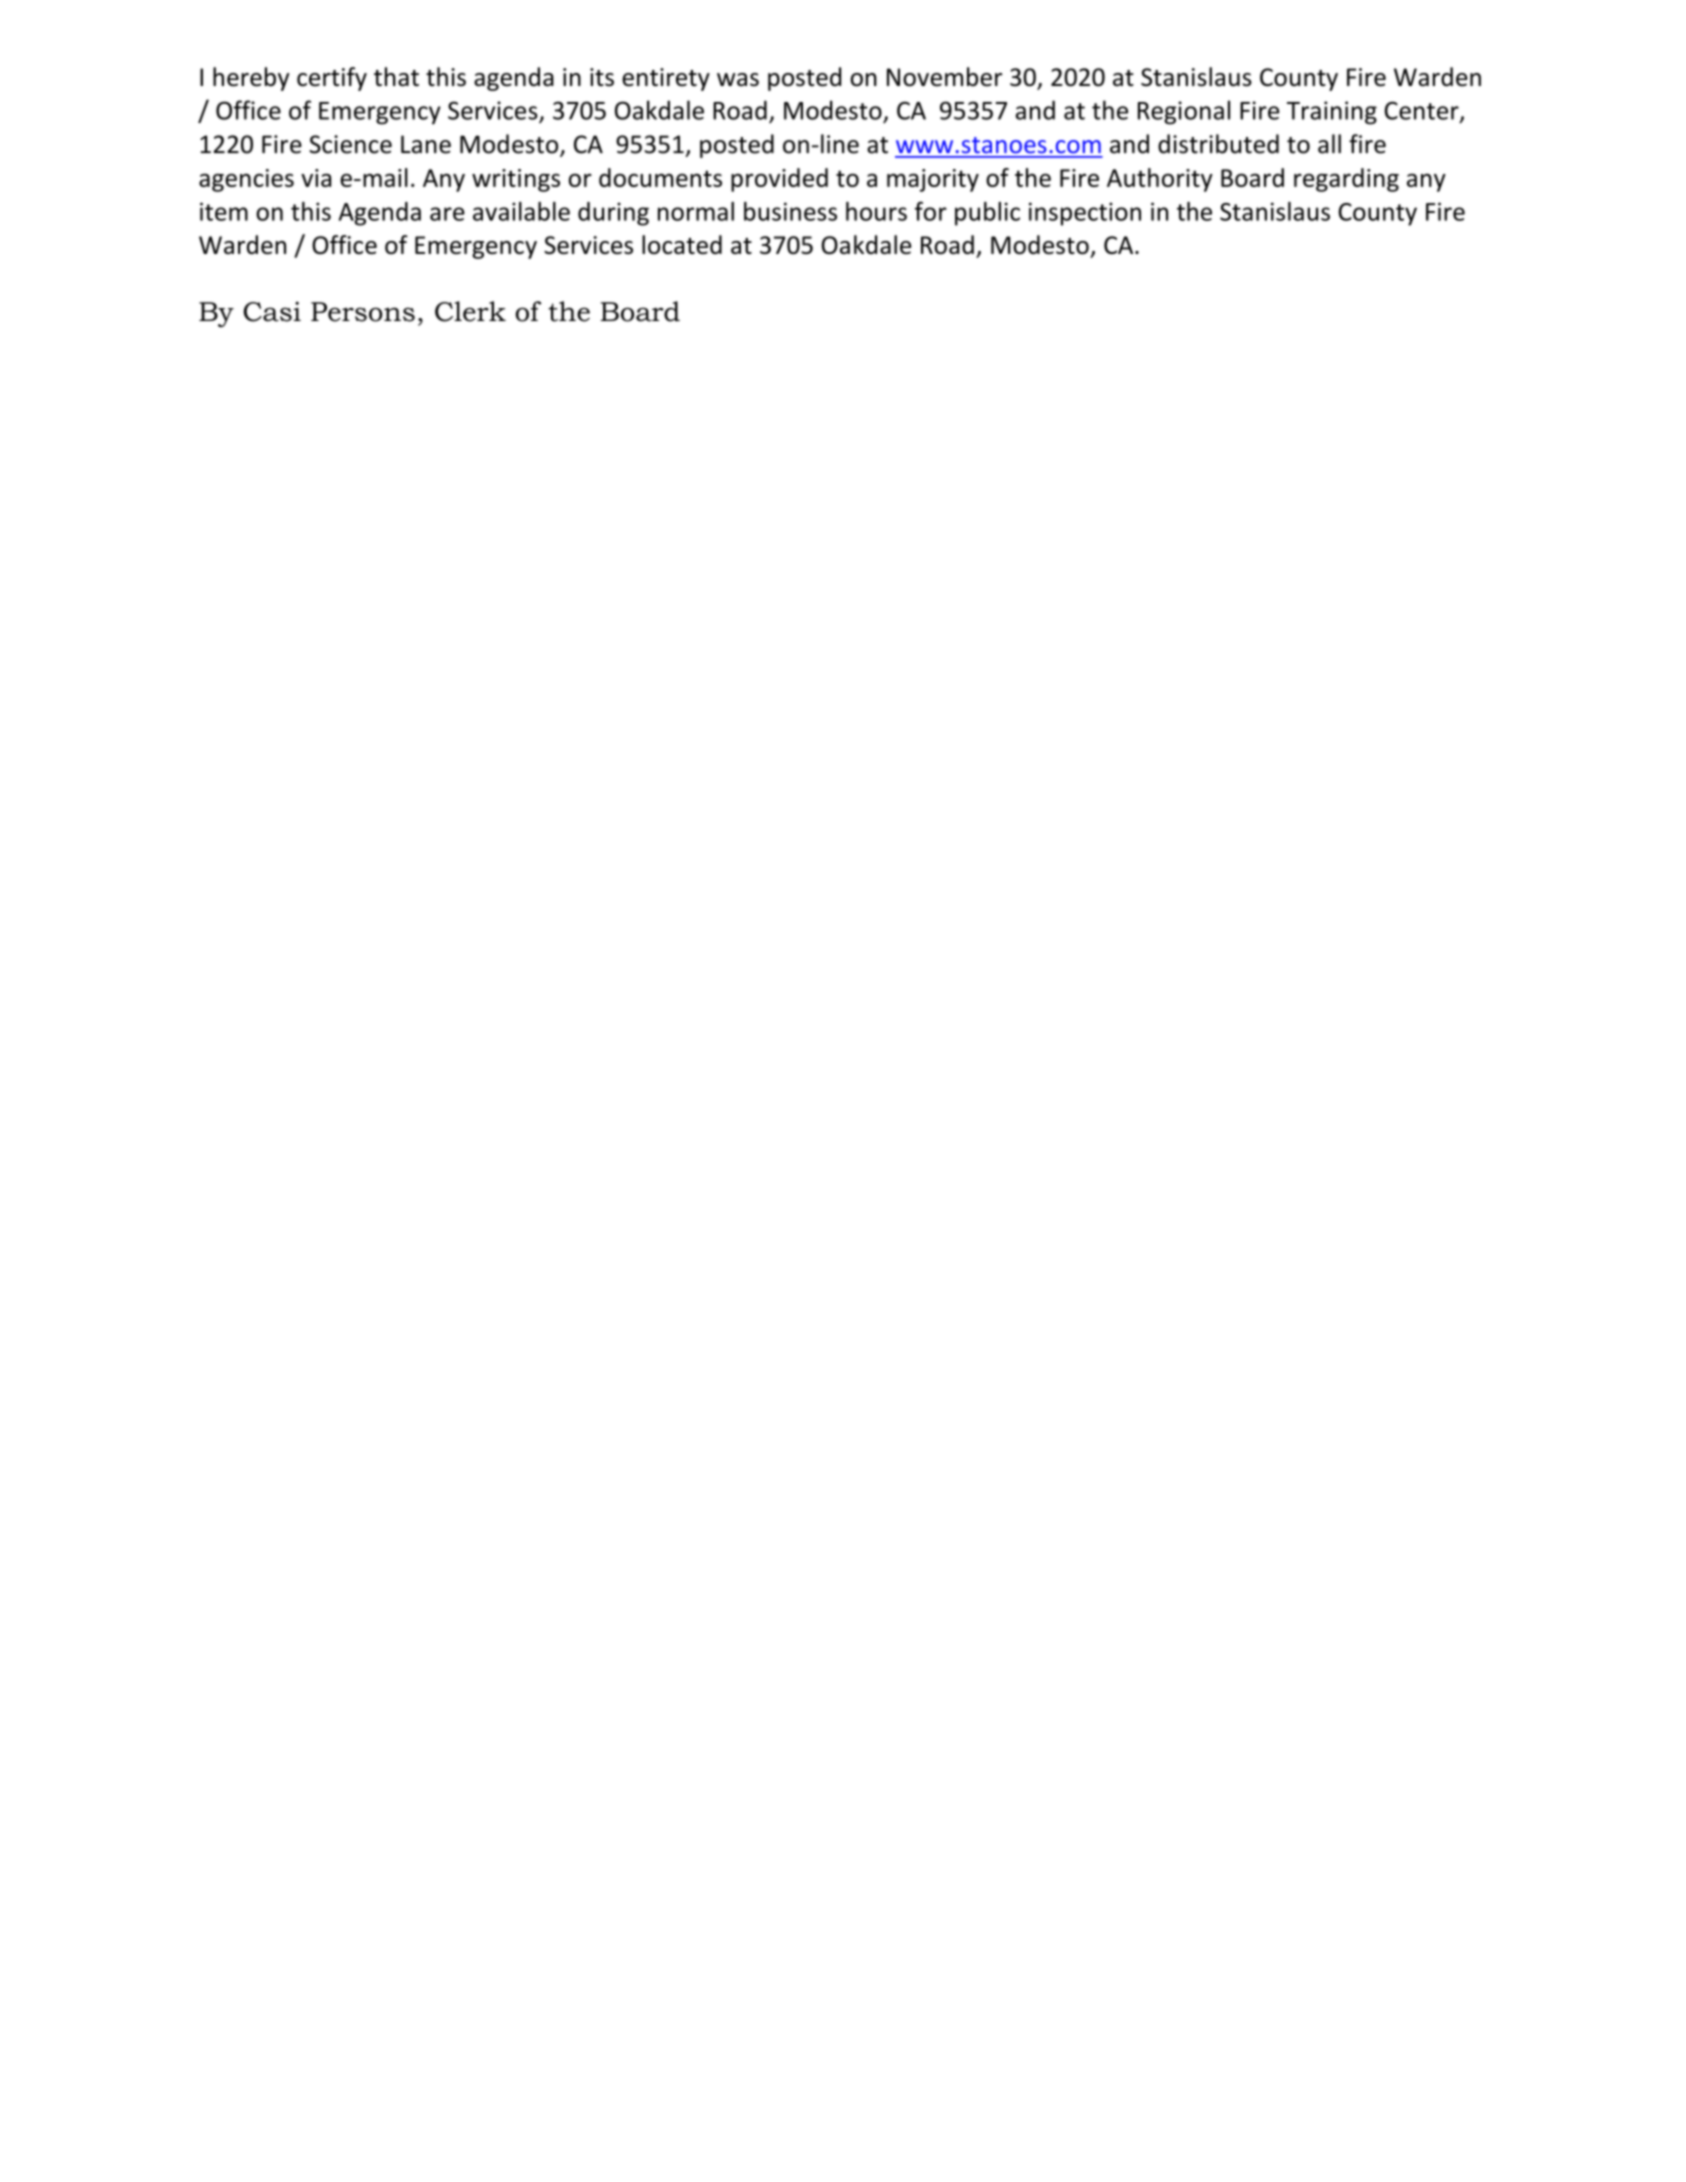 This screenshot has height=2182, width=1686. What do you see at coordinates (447, 214) in the screenshot?
I see `are` at bounding box center [447, 214].
